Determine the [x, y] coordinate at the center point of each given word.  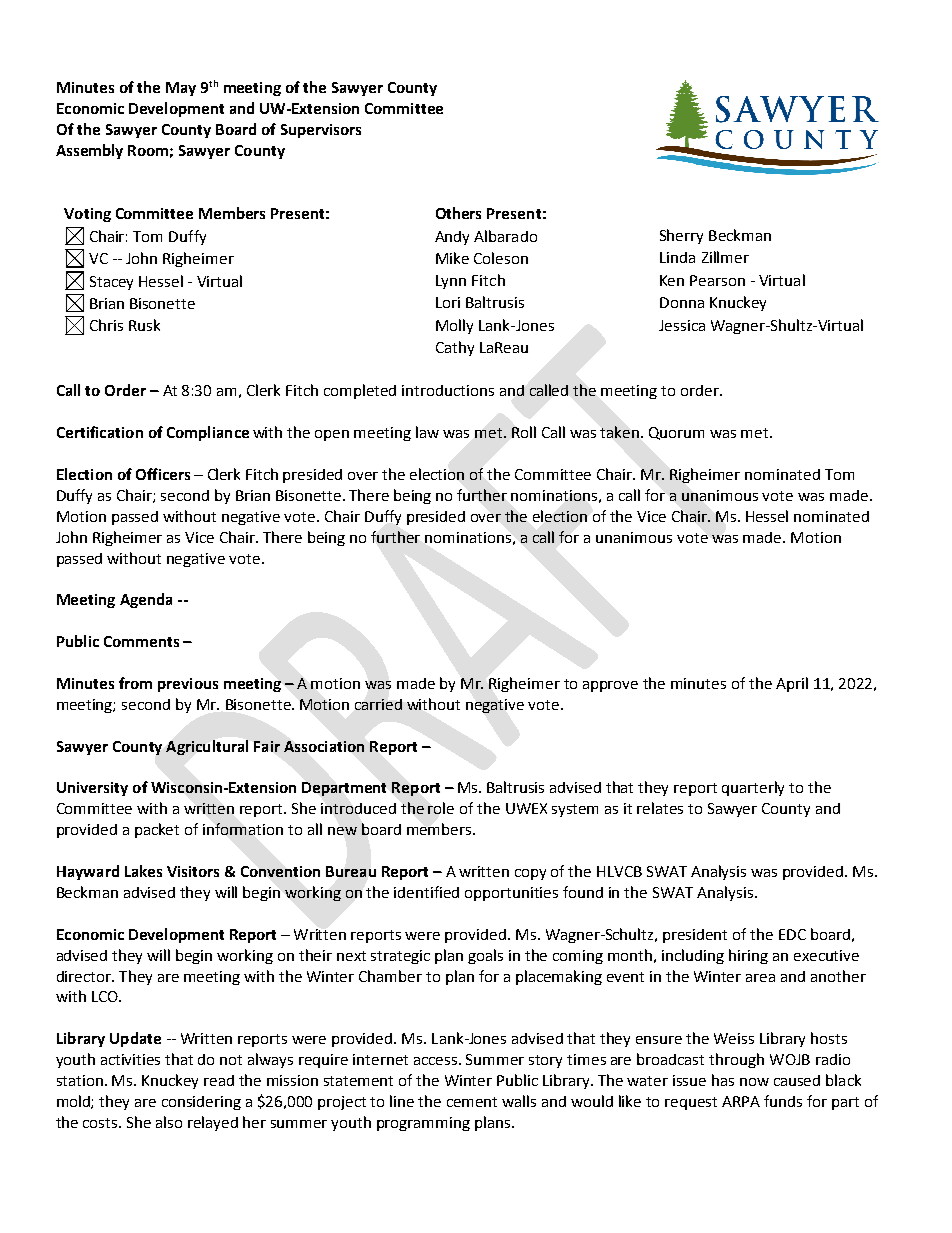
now [754, 1082]
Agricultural [207, 747]
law [427, 432]
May [181, 89]
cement [472, 1102]
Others [458, 213]
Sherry [681, 236]
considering [201, 1103]
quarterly [753, 788]
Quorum [676, 433]
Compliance [208, 433]
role [441, 808]
